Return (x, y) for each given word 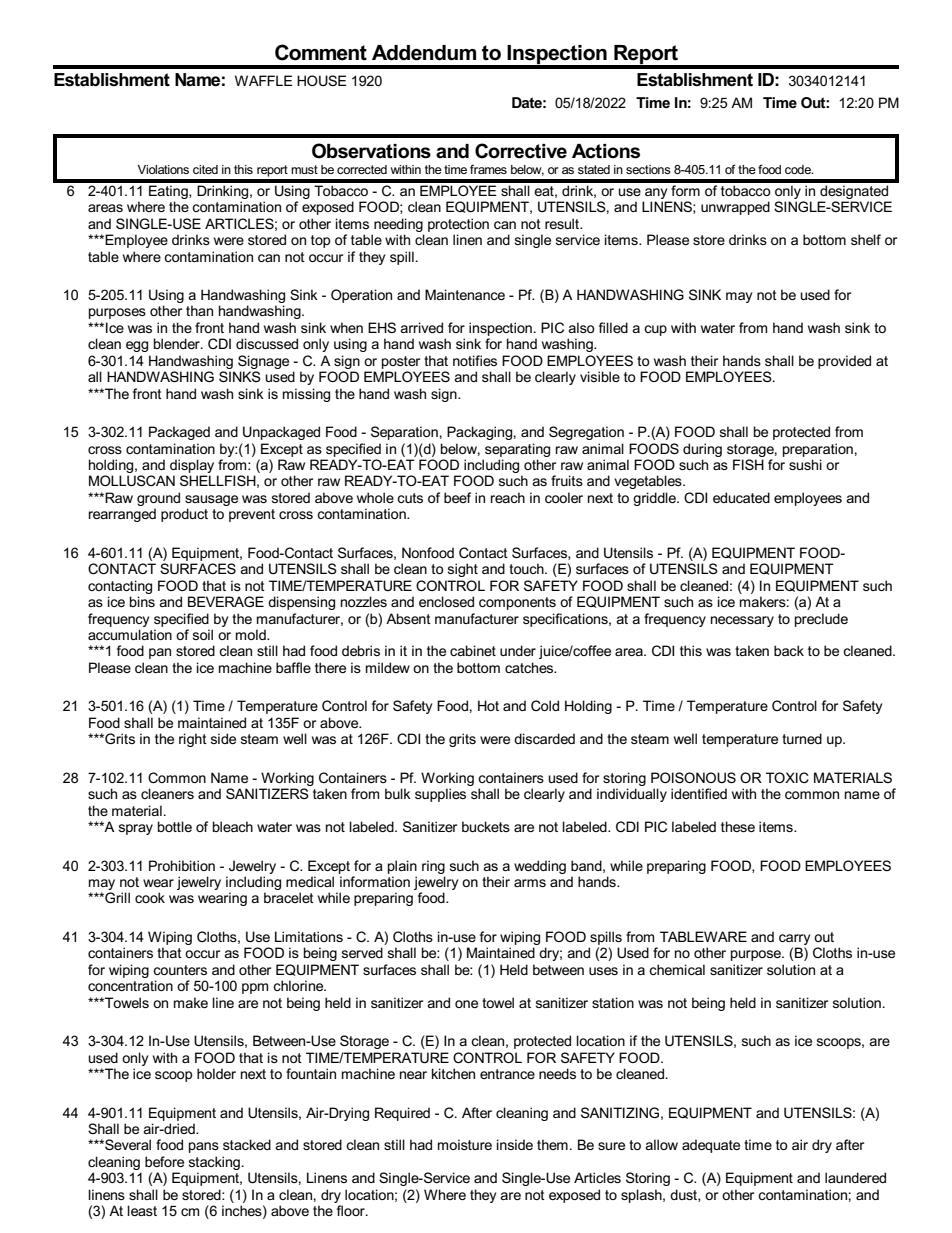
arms (530, 883)
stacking (214, 1163)
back (789, 650)
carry (794, 939)
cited (205, 169)
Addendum (424, 53)
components (517, 603)
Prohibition (182, 865)
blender (178, 343)
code (799, 169)
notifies (475, 360)
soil (203, 634)
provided (844, 362)
